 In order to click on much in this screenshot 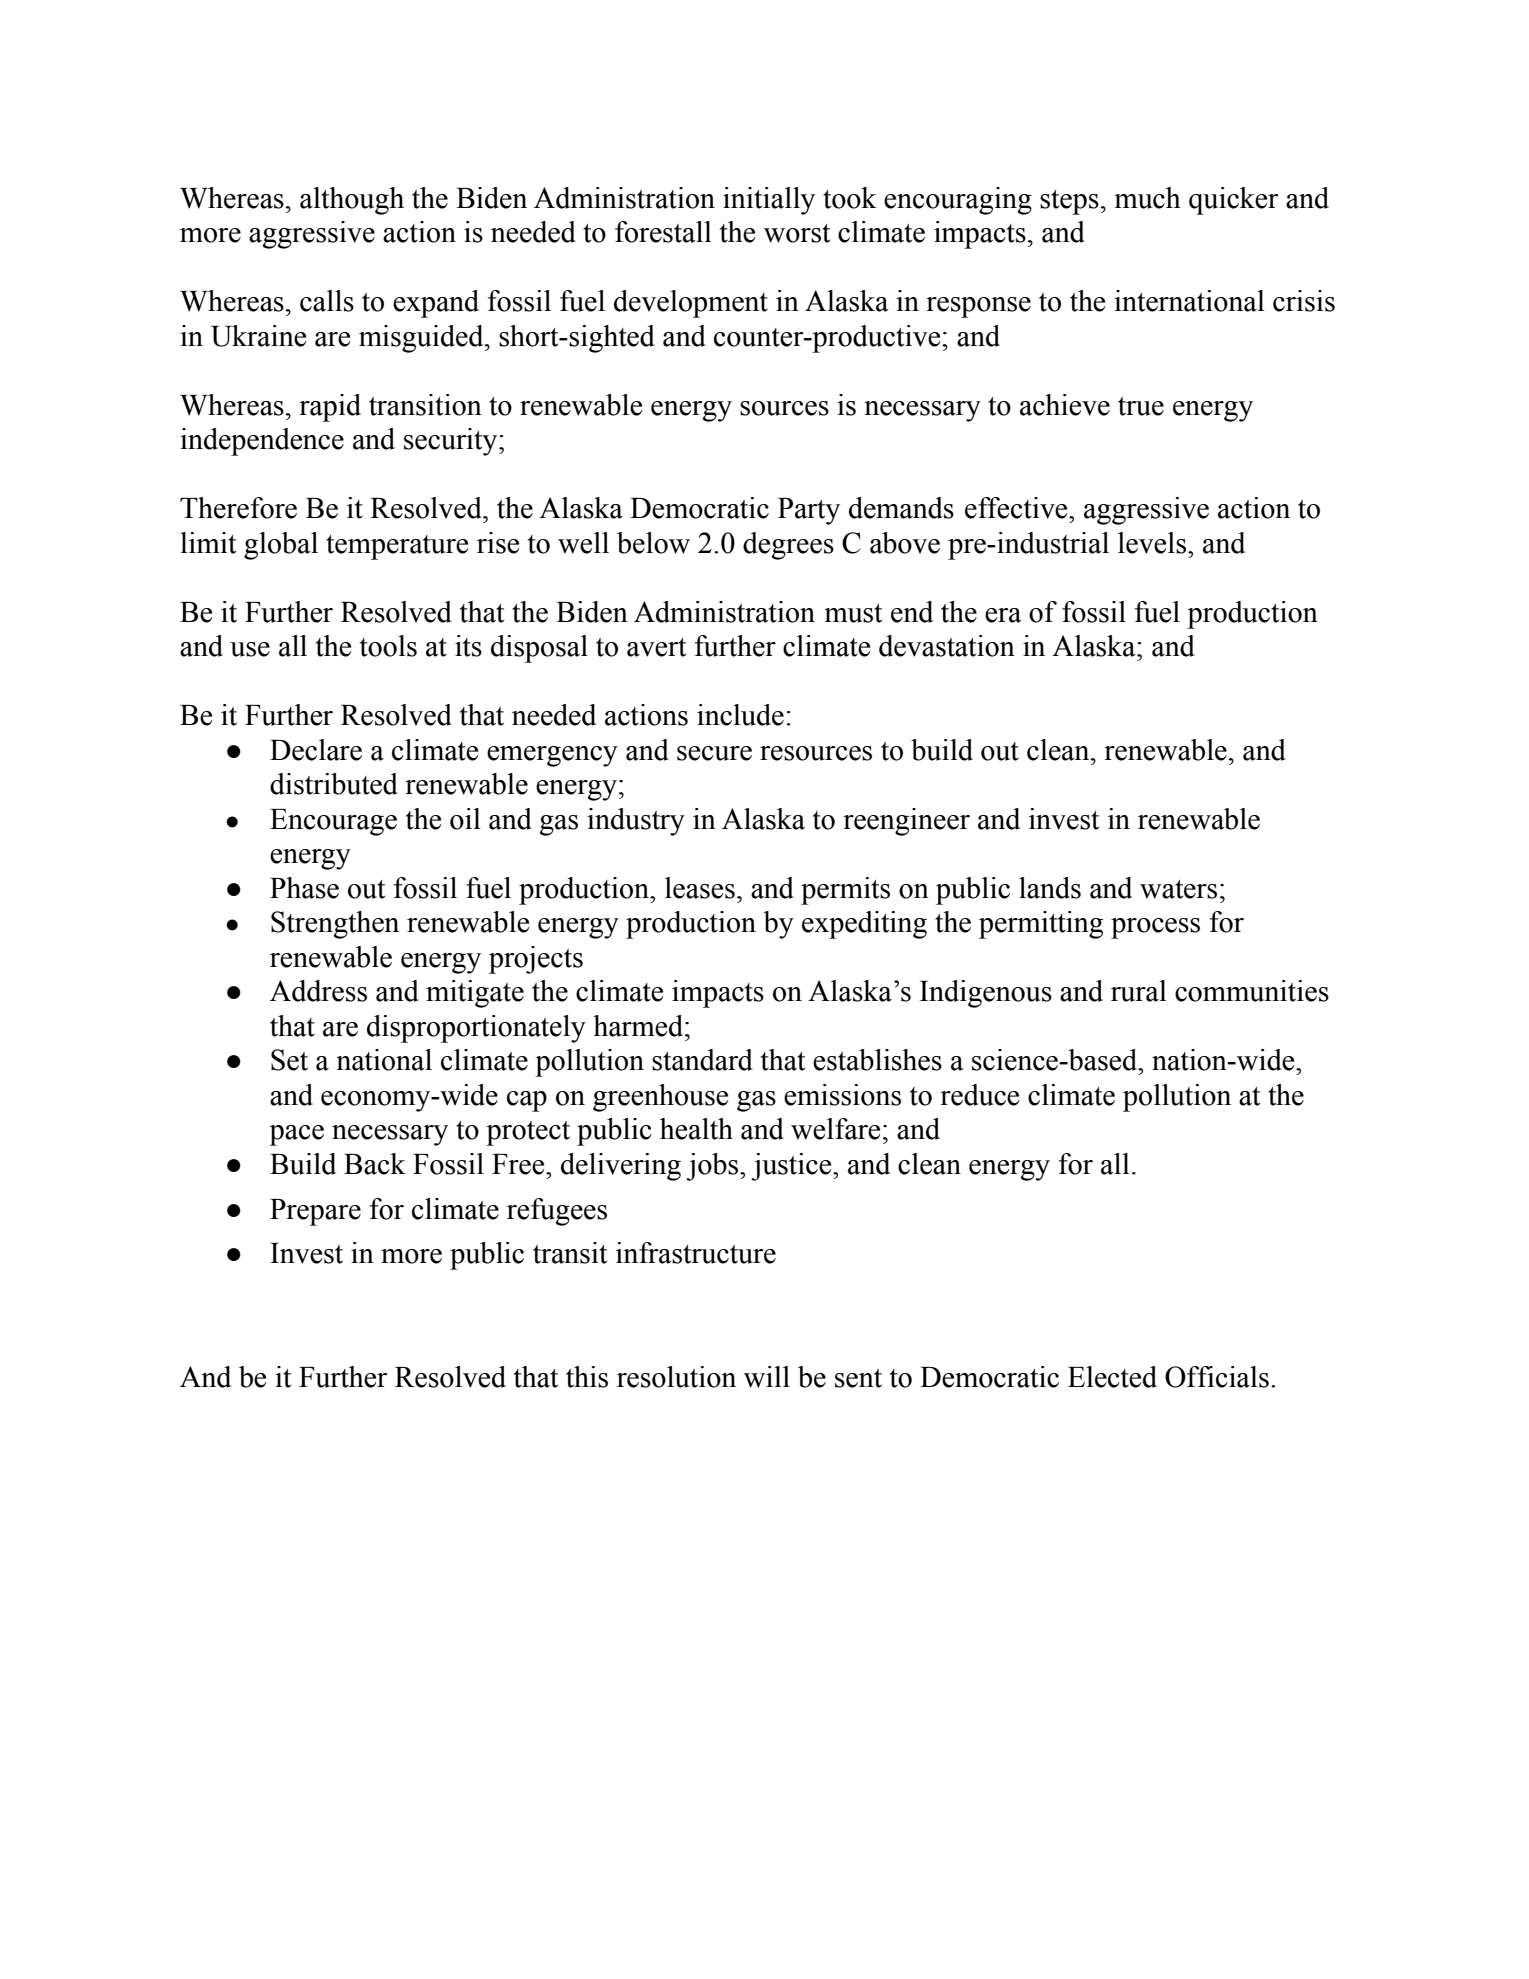, I will do `click(1147, 198)`.
